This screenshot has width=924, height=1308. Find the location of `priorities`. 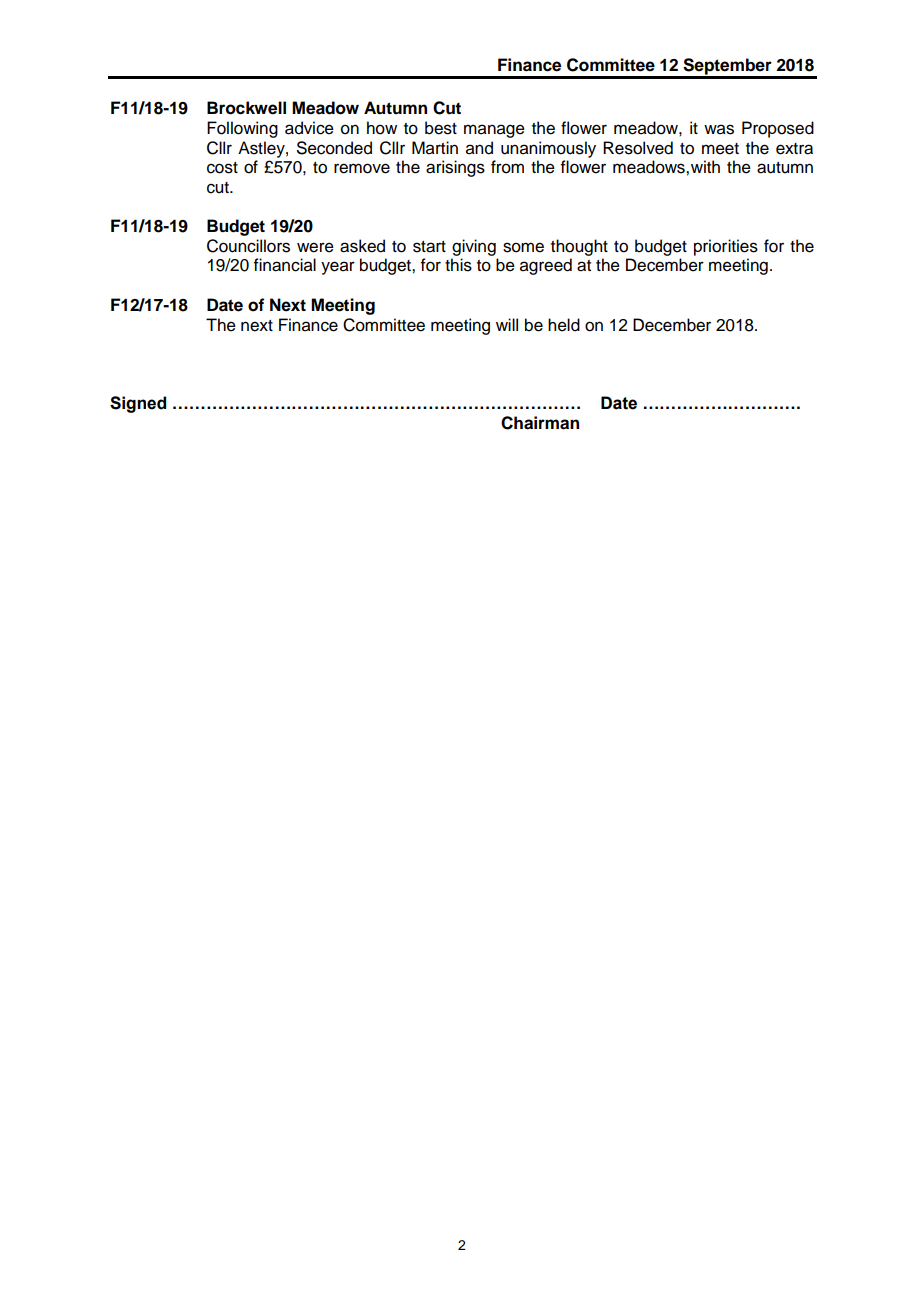

priorities is located at coordinates (726, 247).
